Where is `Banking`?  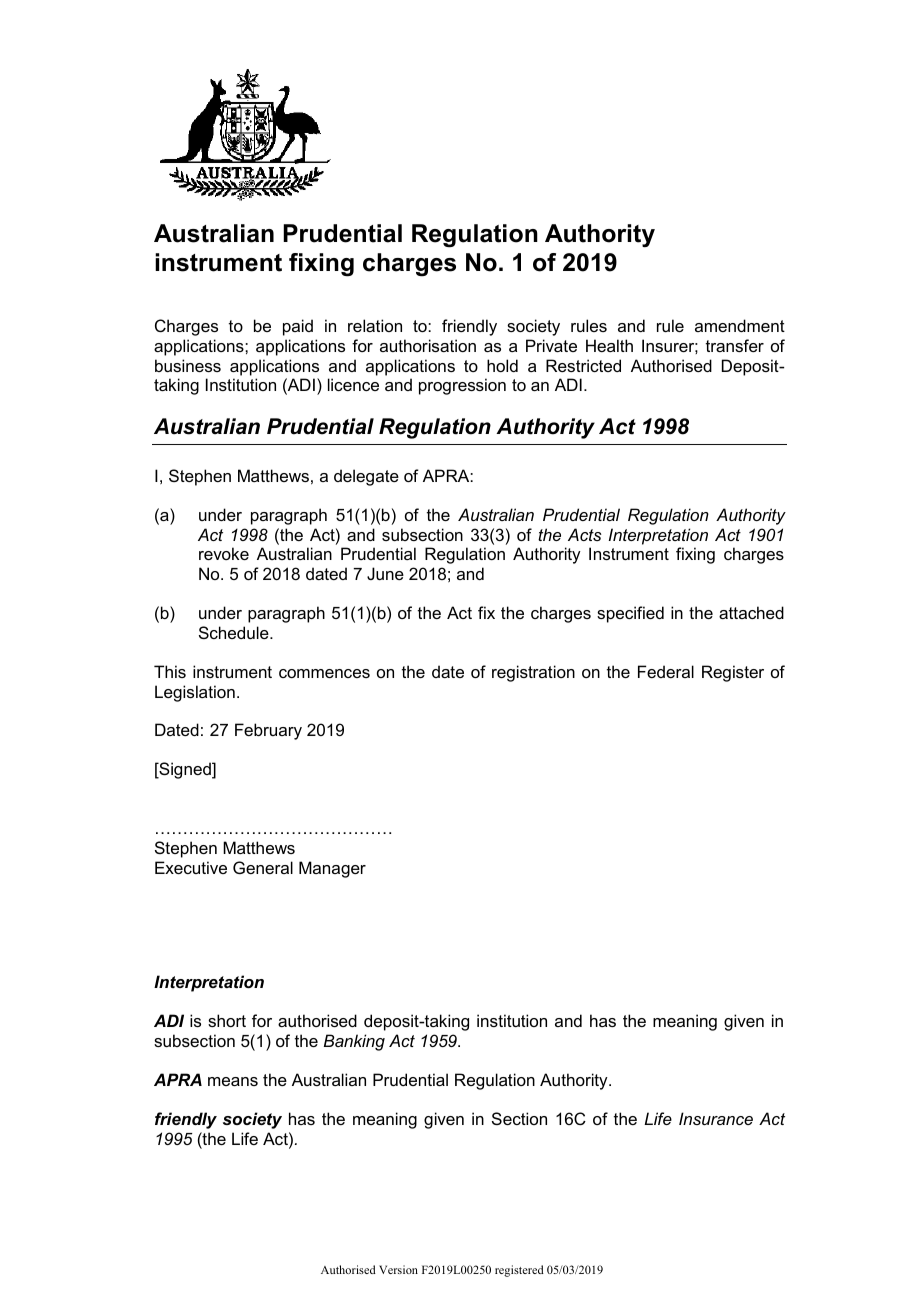 Banking is located at coordinates (354, 1042).
